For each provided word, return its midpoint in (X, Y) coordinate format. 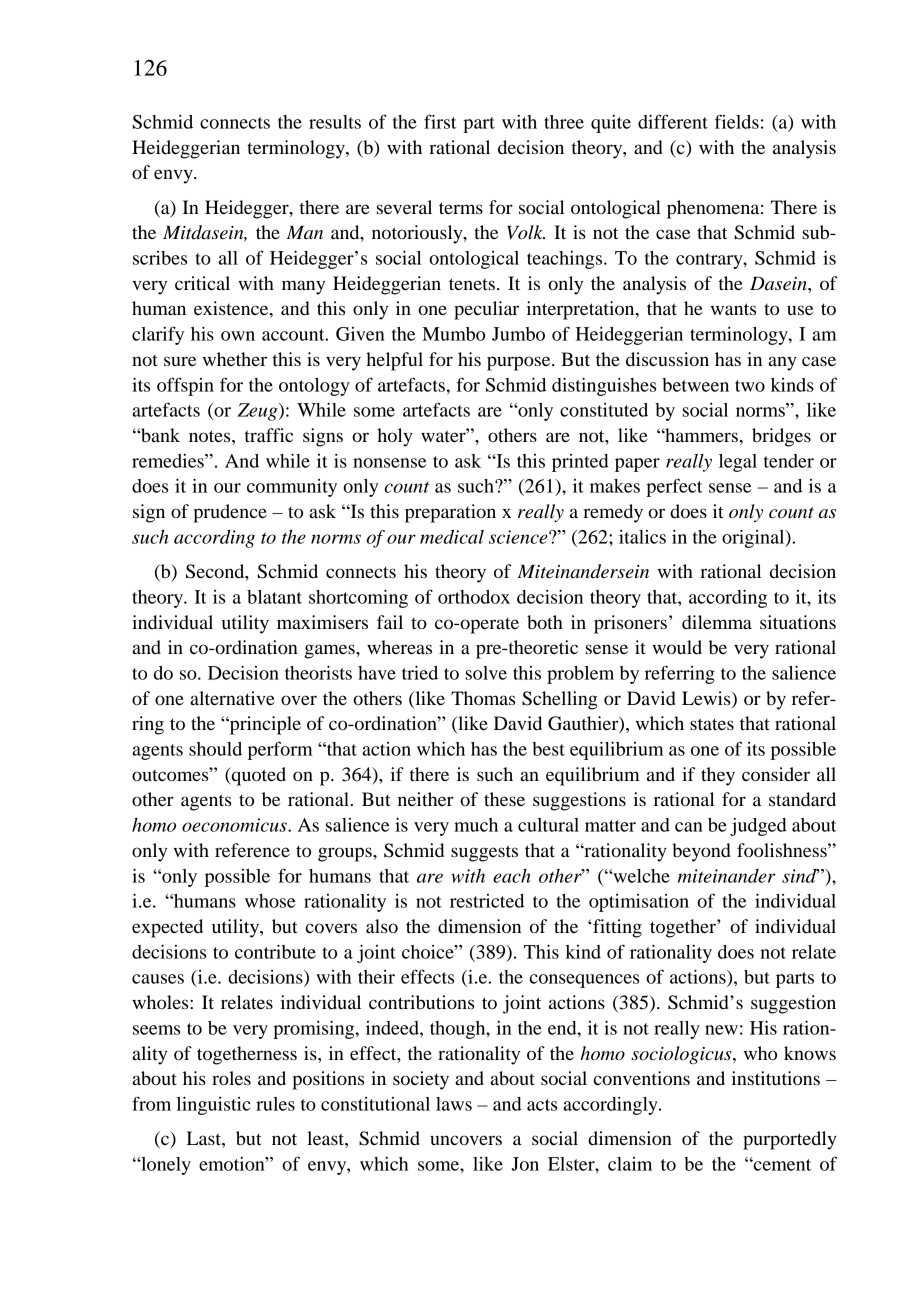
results (335, 122)
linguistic (213, 1105)
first (440, 121)
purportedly (790, 1140)
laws (454, 1104)
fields (737, 121)
